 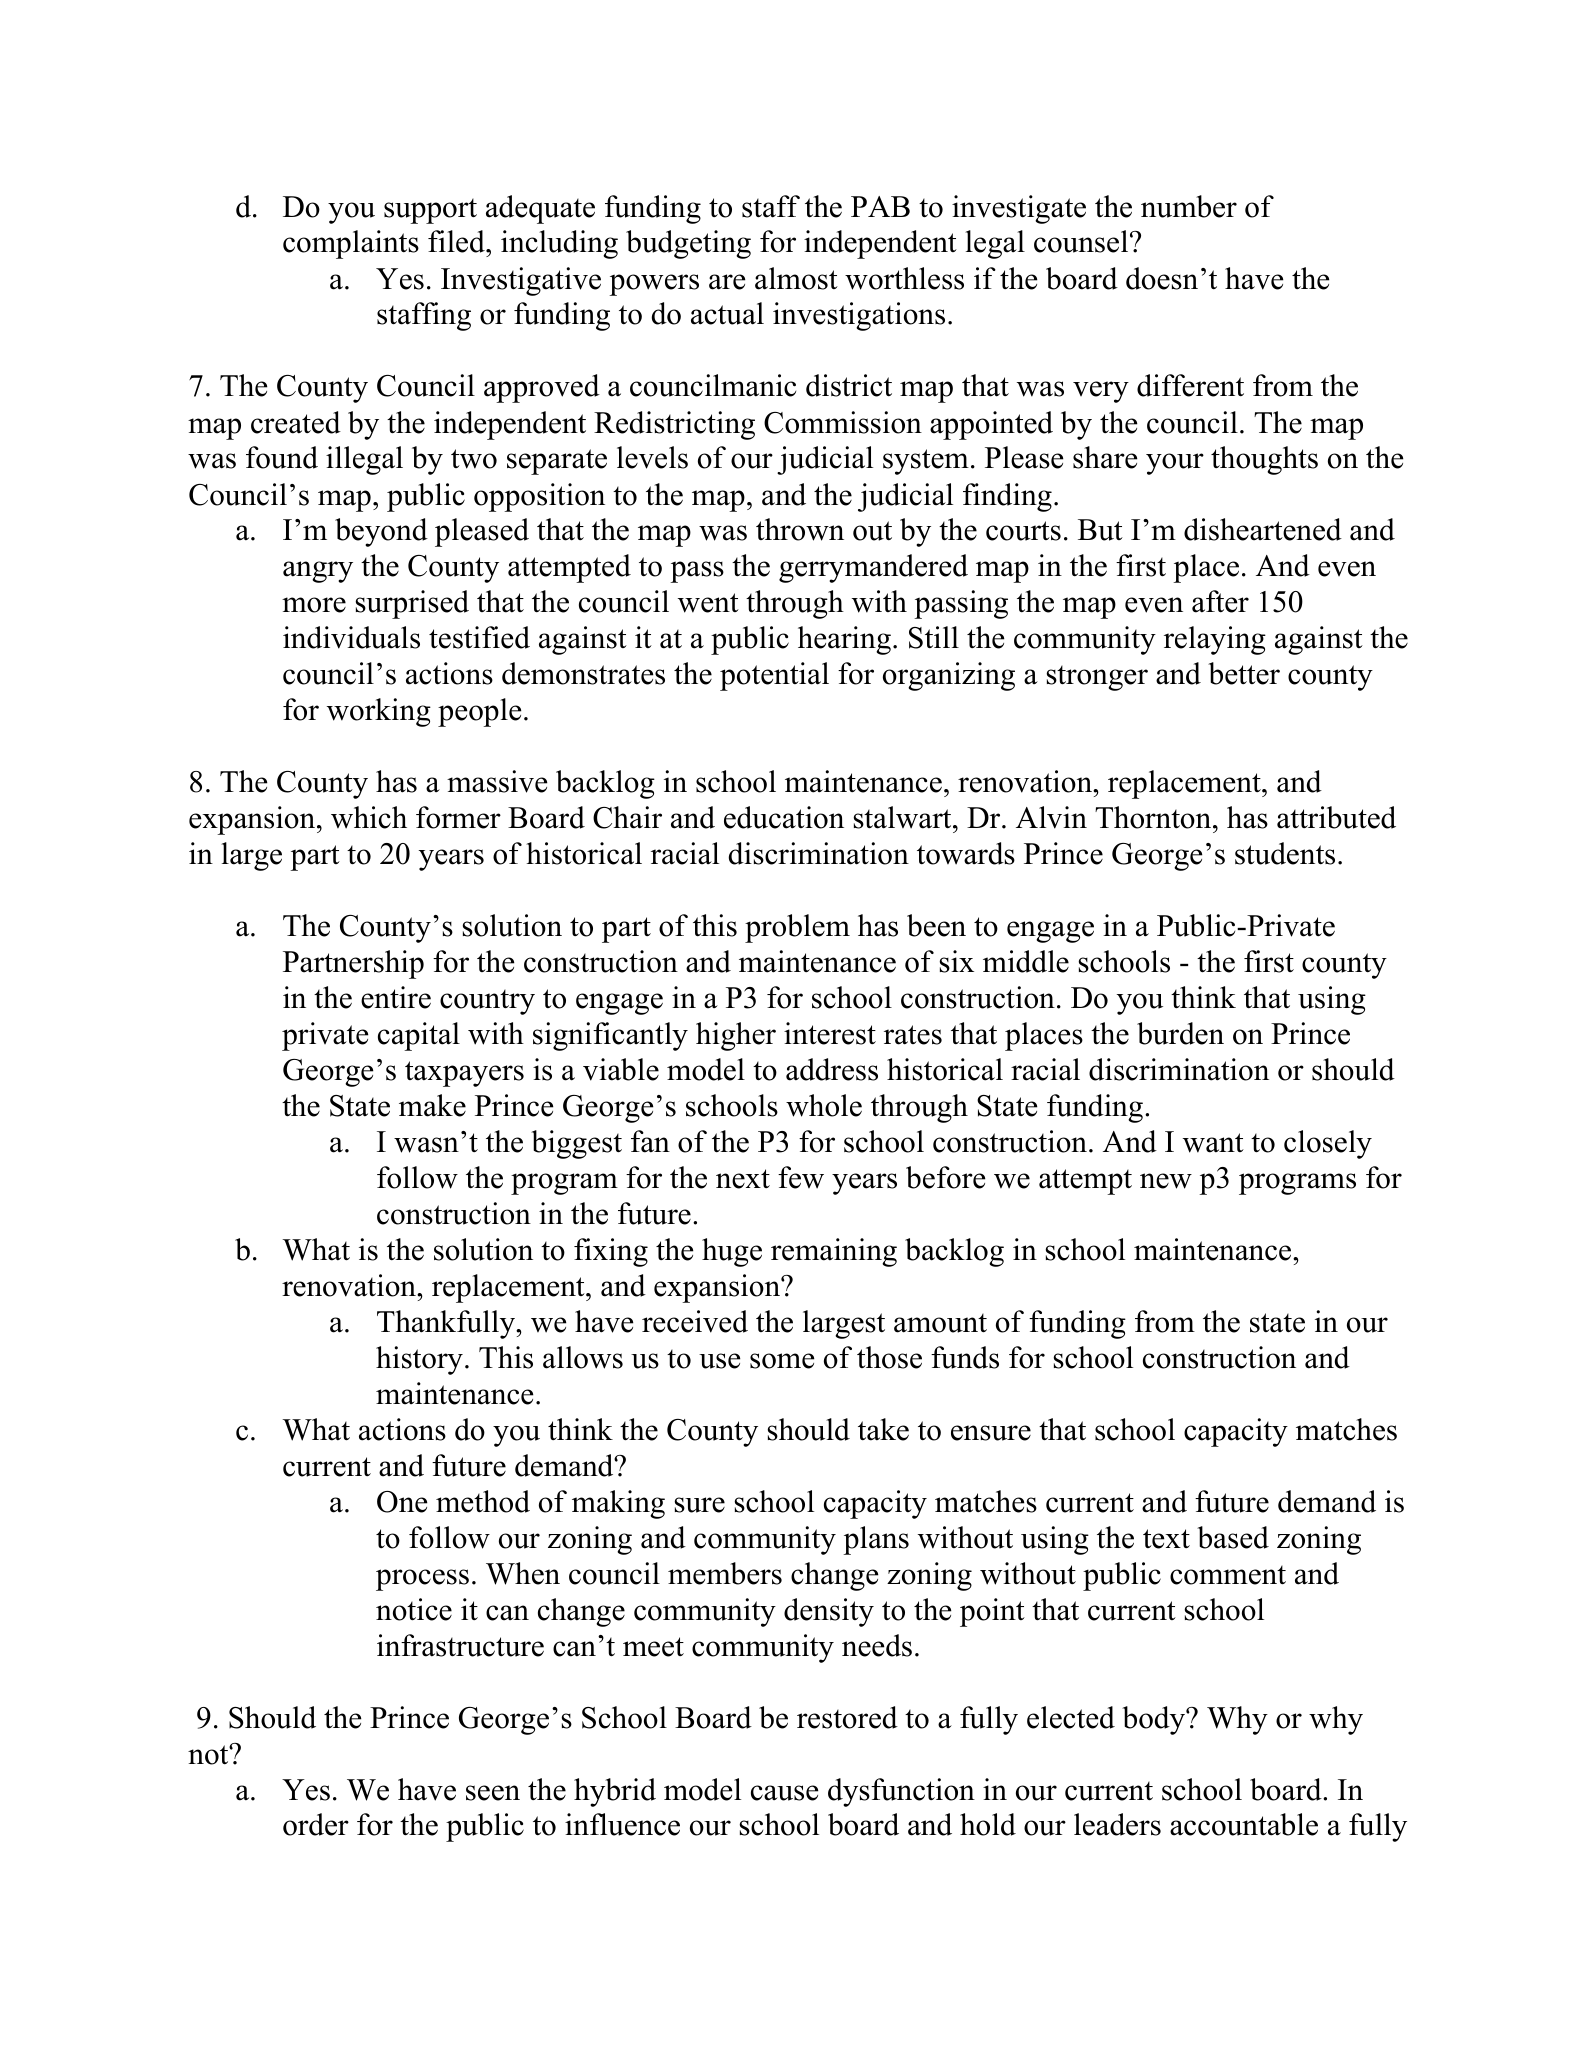 I want to click on remaining, so click(x=834, y=1252).
